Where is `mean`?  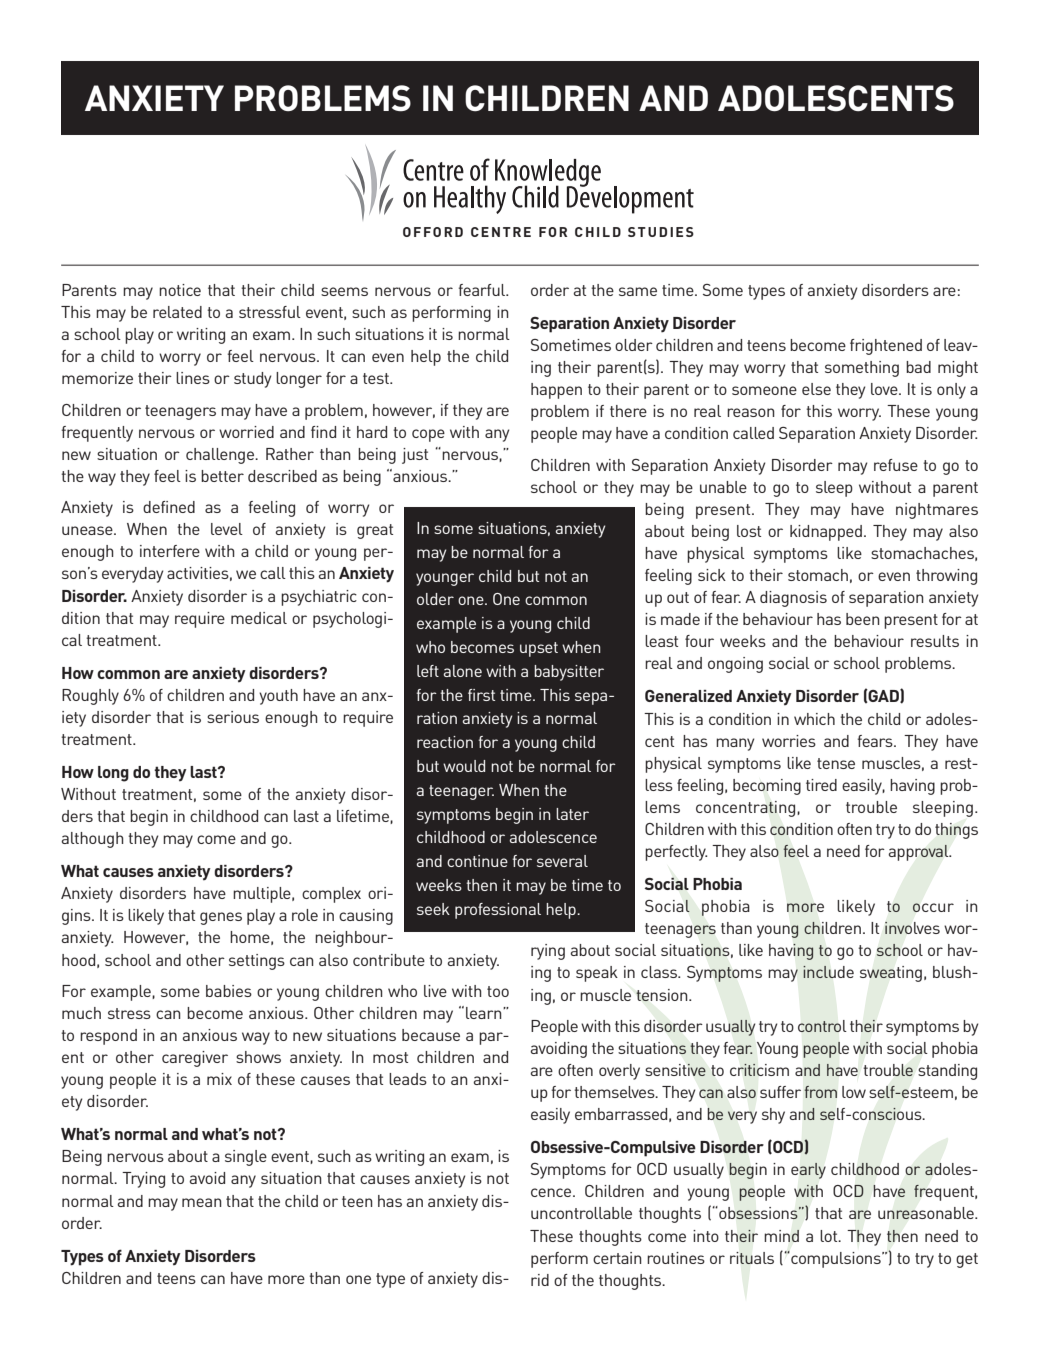
mean is located at coordinates (202, 1202).
